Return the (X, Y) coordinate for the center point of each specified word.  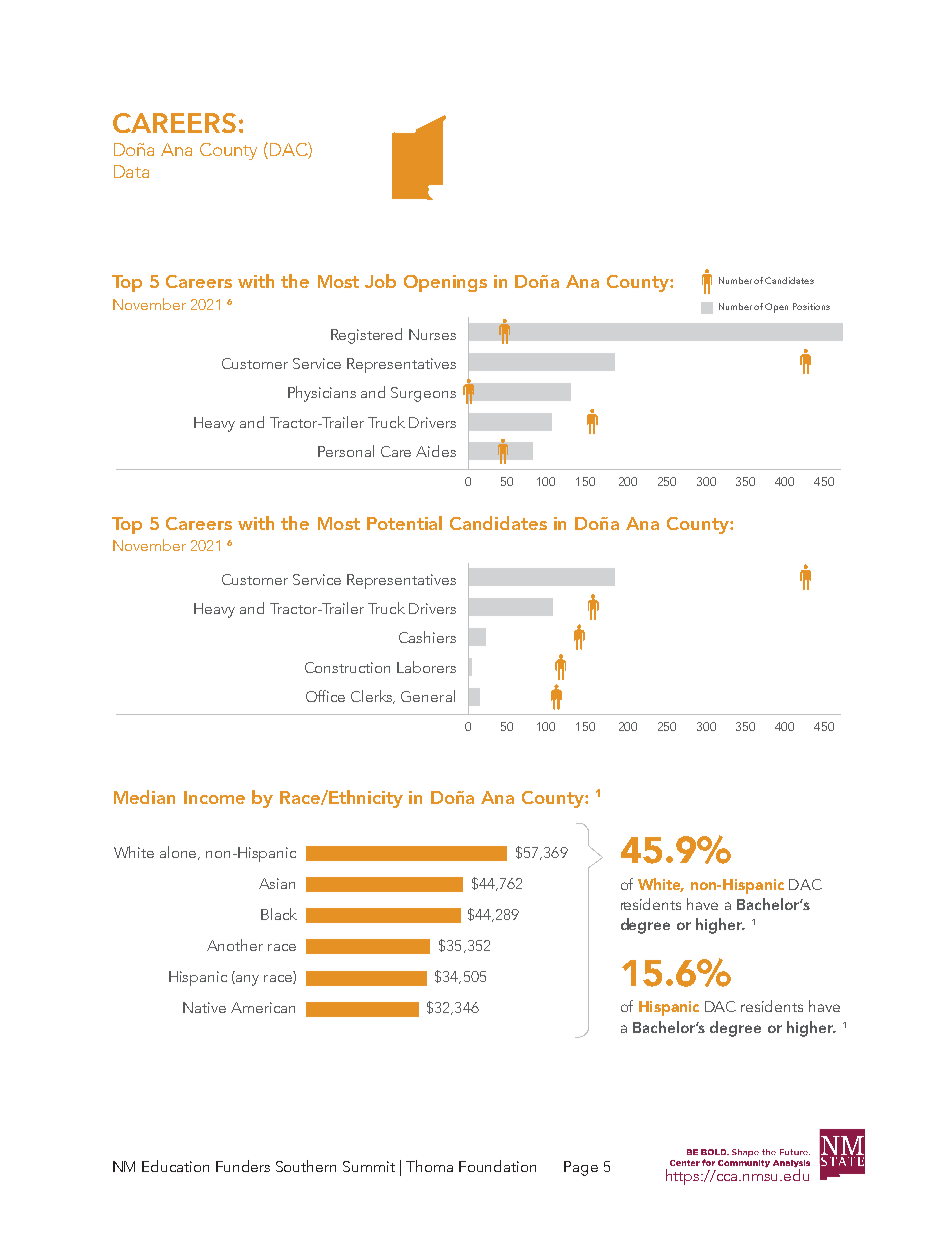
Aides (436, 451)
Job (380, 281)
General (428, 696)
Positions (811, 306)
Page (581, 1168)
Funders (243, 1166)
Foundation (497, 1166)
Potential (404, 523)
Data (131, 171)
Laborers (426, 667)
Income (214, 797)
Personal (346, 451)
